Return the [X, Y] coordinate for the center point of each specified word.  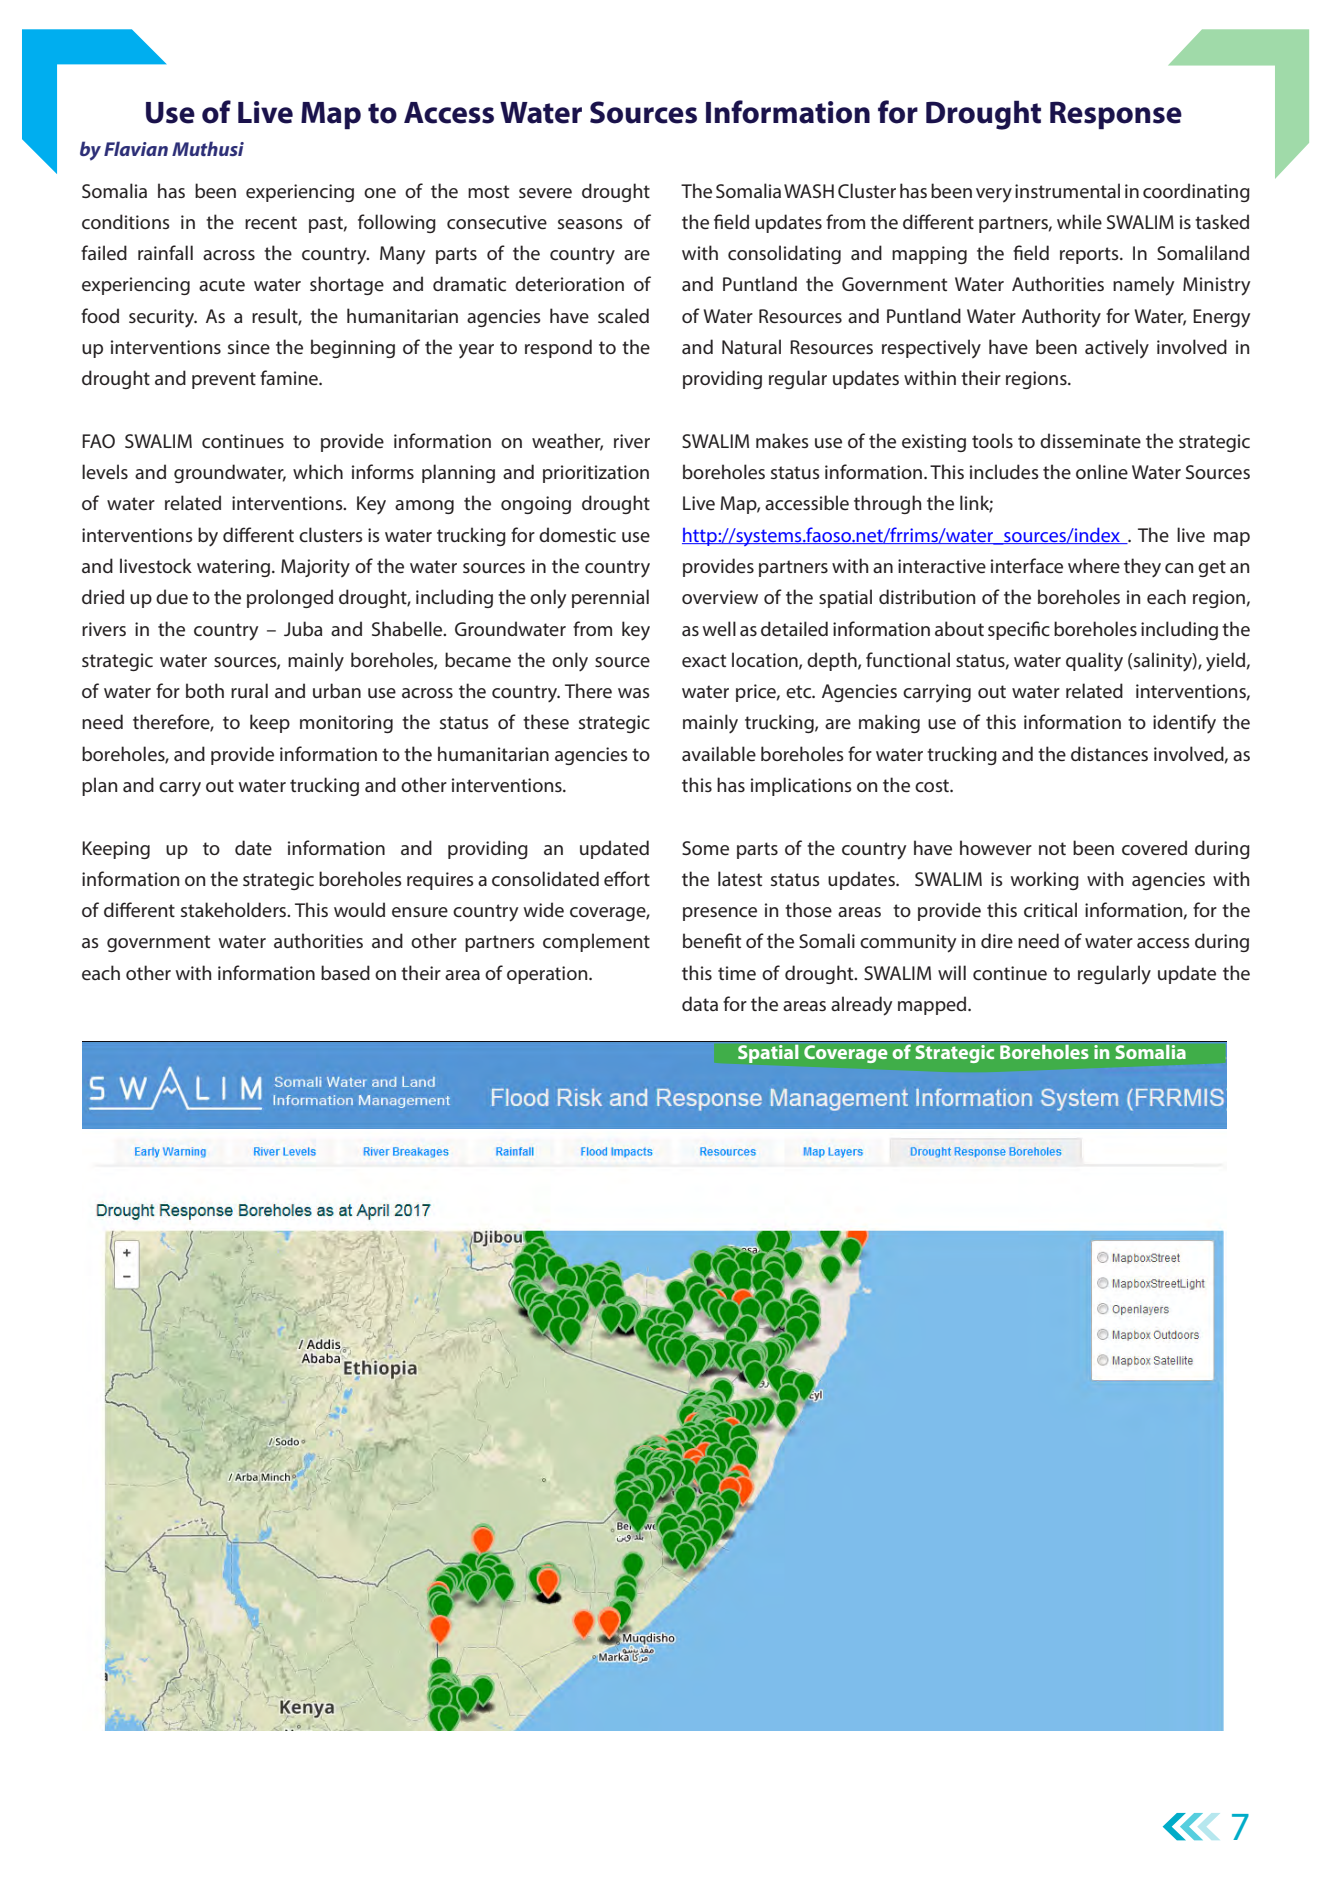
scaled [623, 315]
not [1052, 848]
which [318, 471]
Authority [1061, 318]
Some [705, 848]
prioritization [596, 474]
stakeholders [235, 909]
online [1102, 471]
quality [1094, 662]
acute [222, 284]
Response [1116, 115]
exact [704, 660]
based [345, 972]
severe [545, 193]
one [380, 193]
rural [249, 690]
